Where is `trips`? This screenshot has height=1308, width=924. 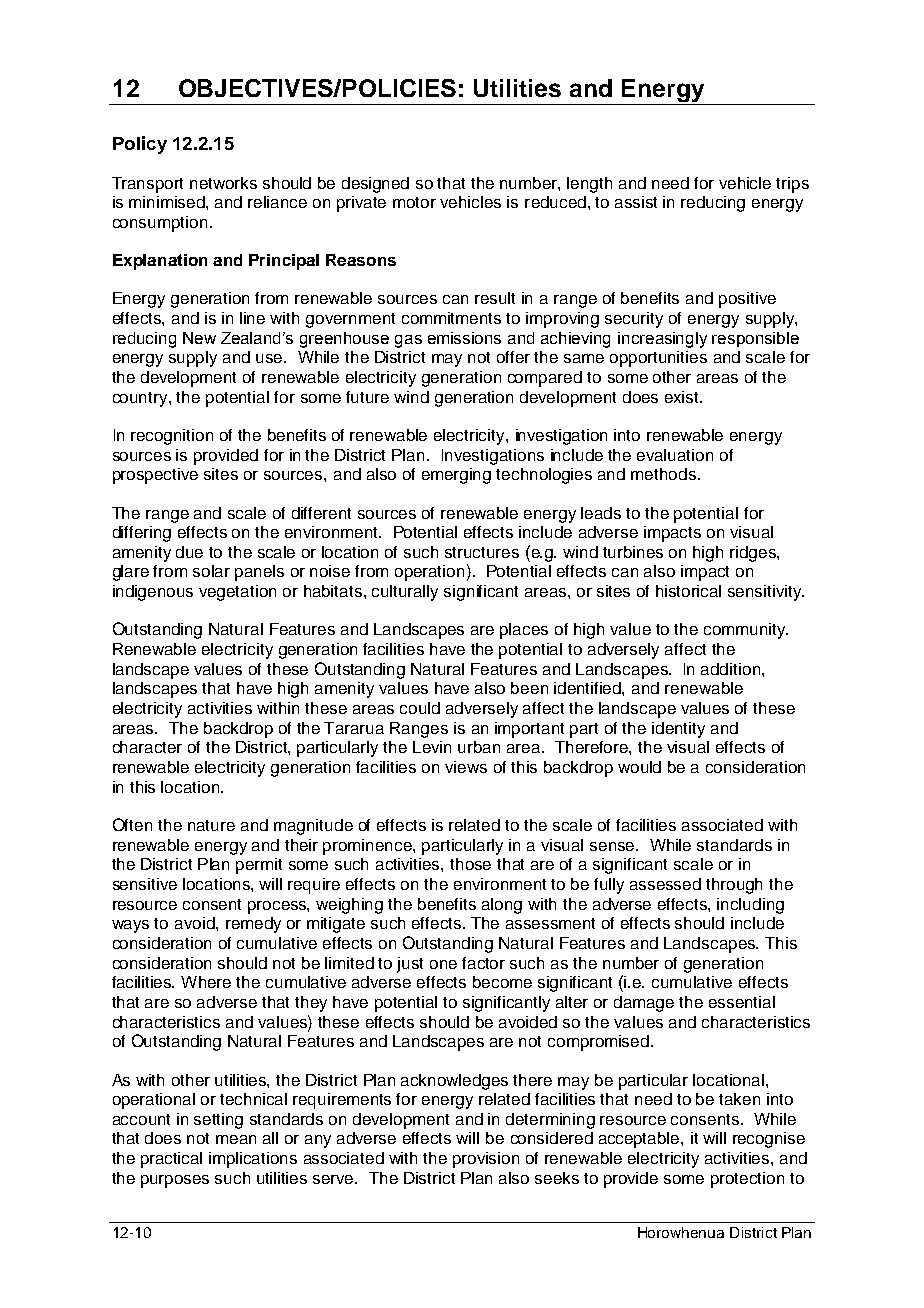 trips is located at coordinates (792, 185).
